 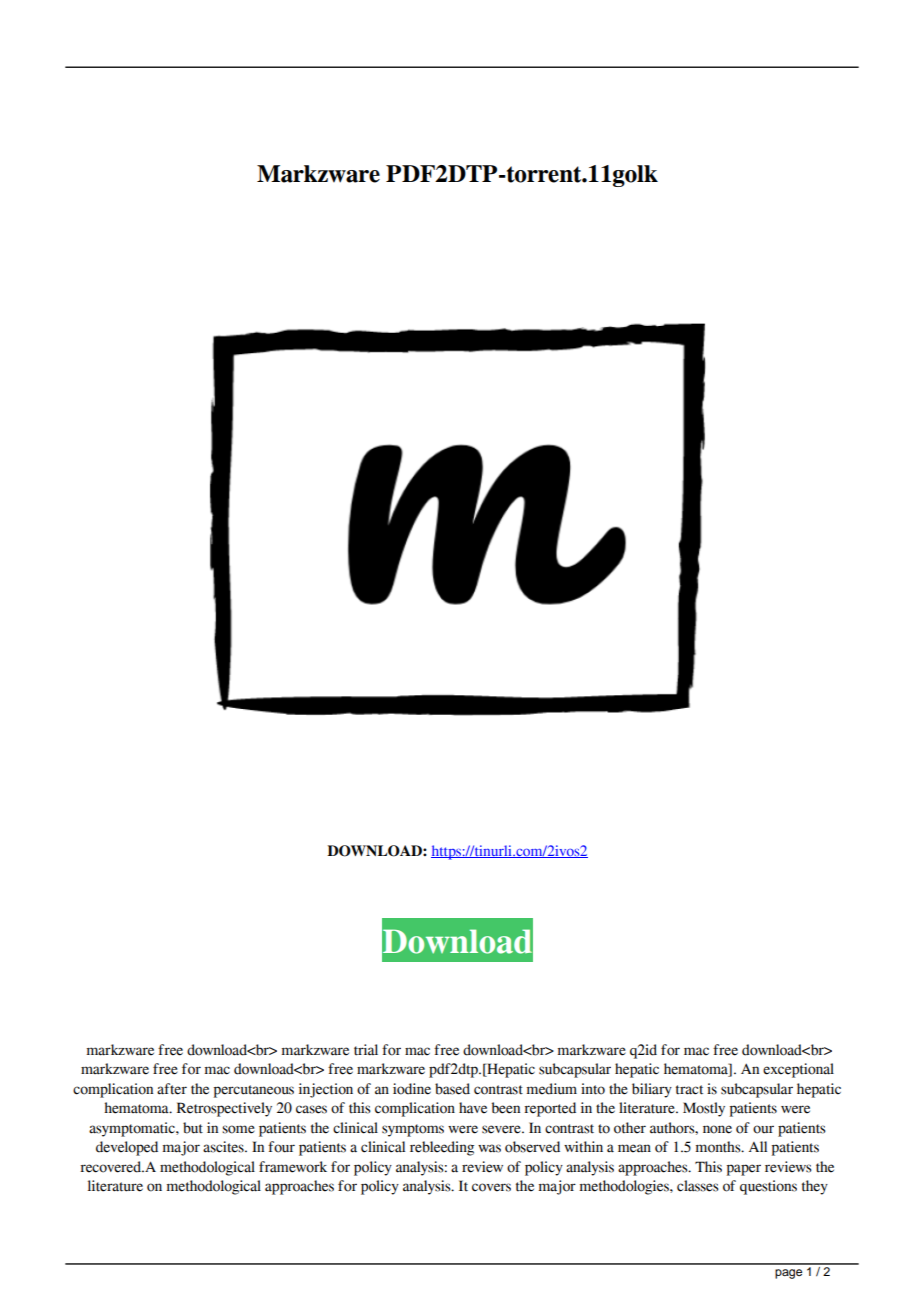 What do you see at coordinates (689, 1090) in the page?
I see `tract` at bounding box center [689, 1090].
